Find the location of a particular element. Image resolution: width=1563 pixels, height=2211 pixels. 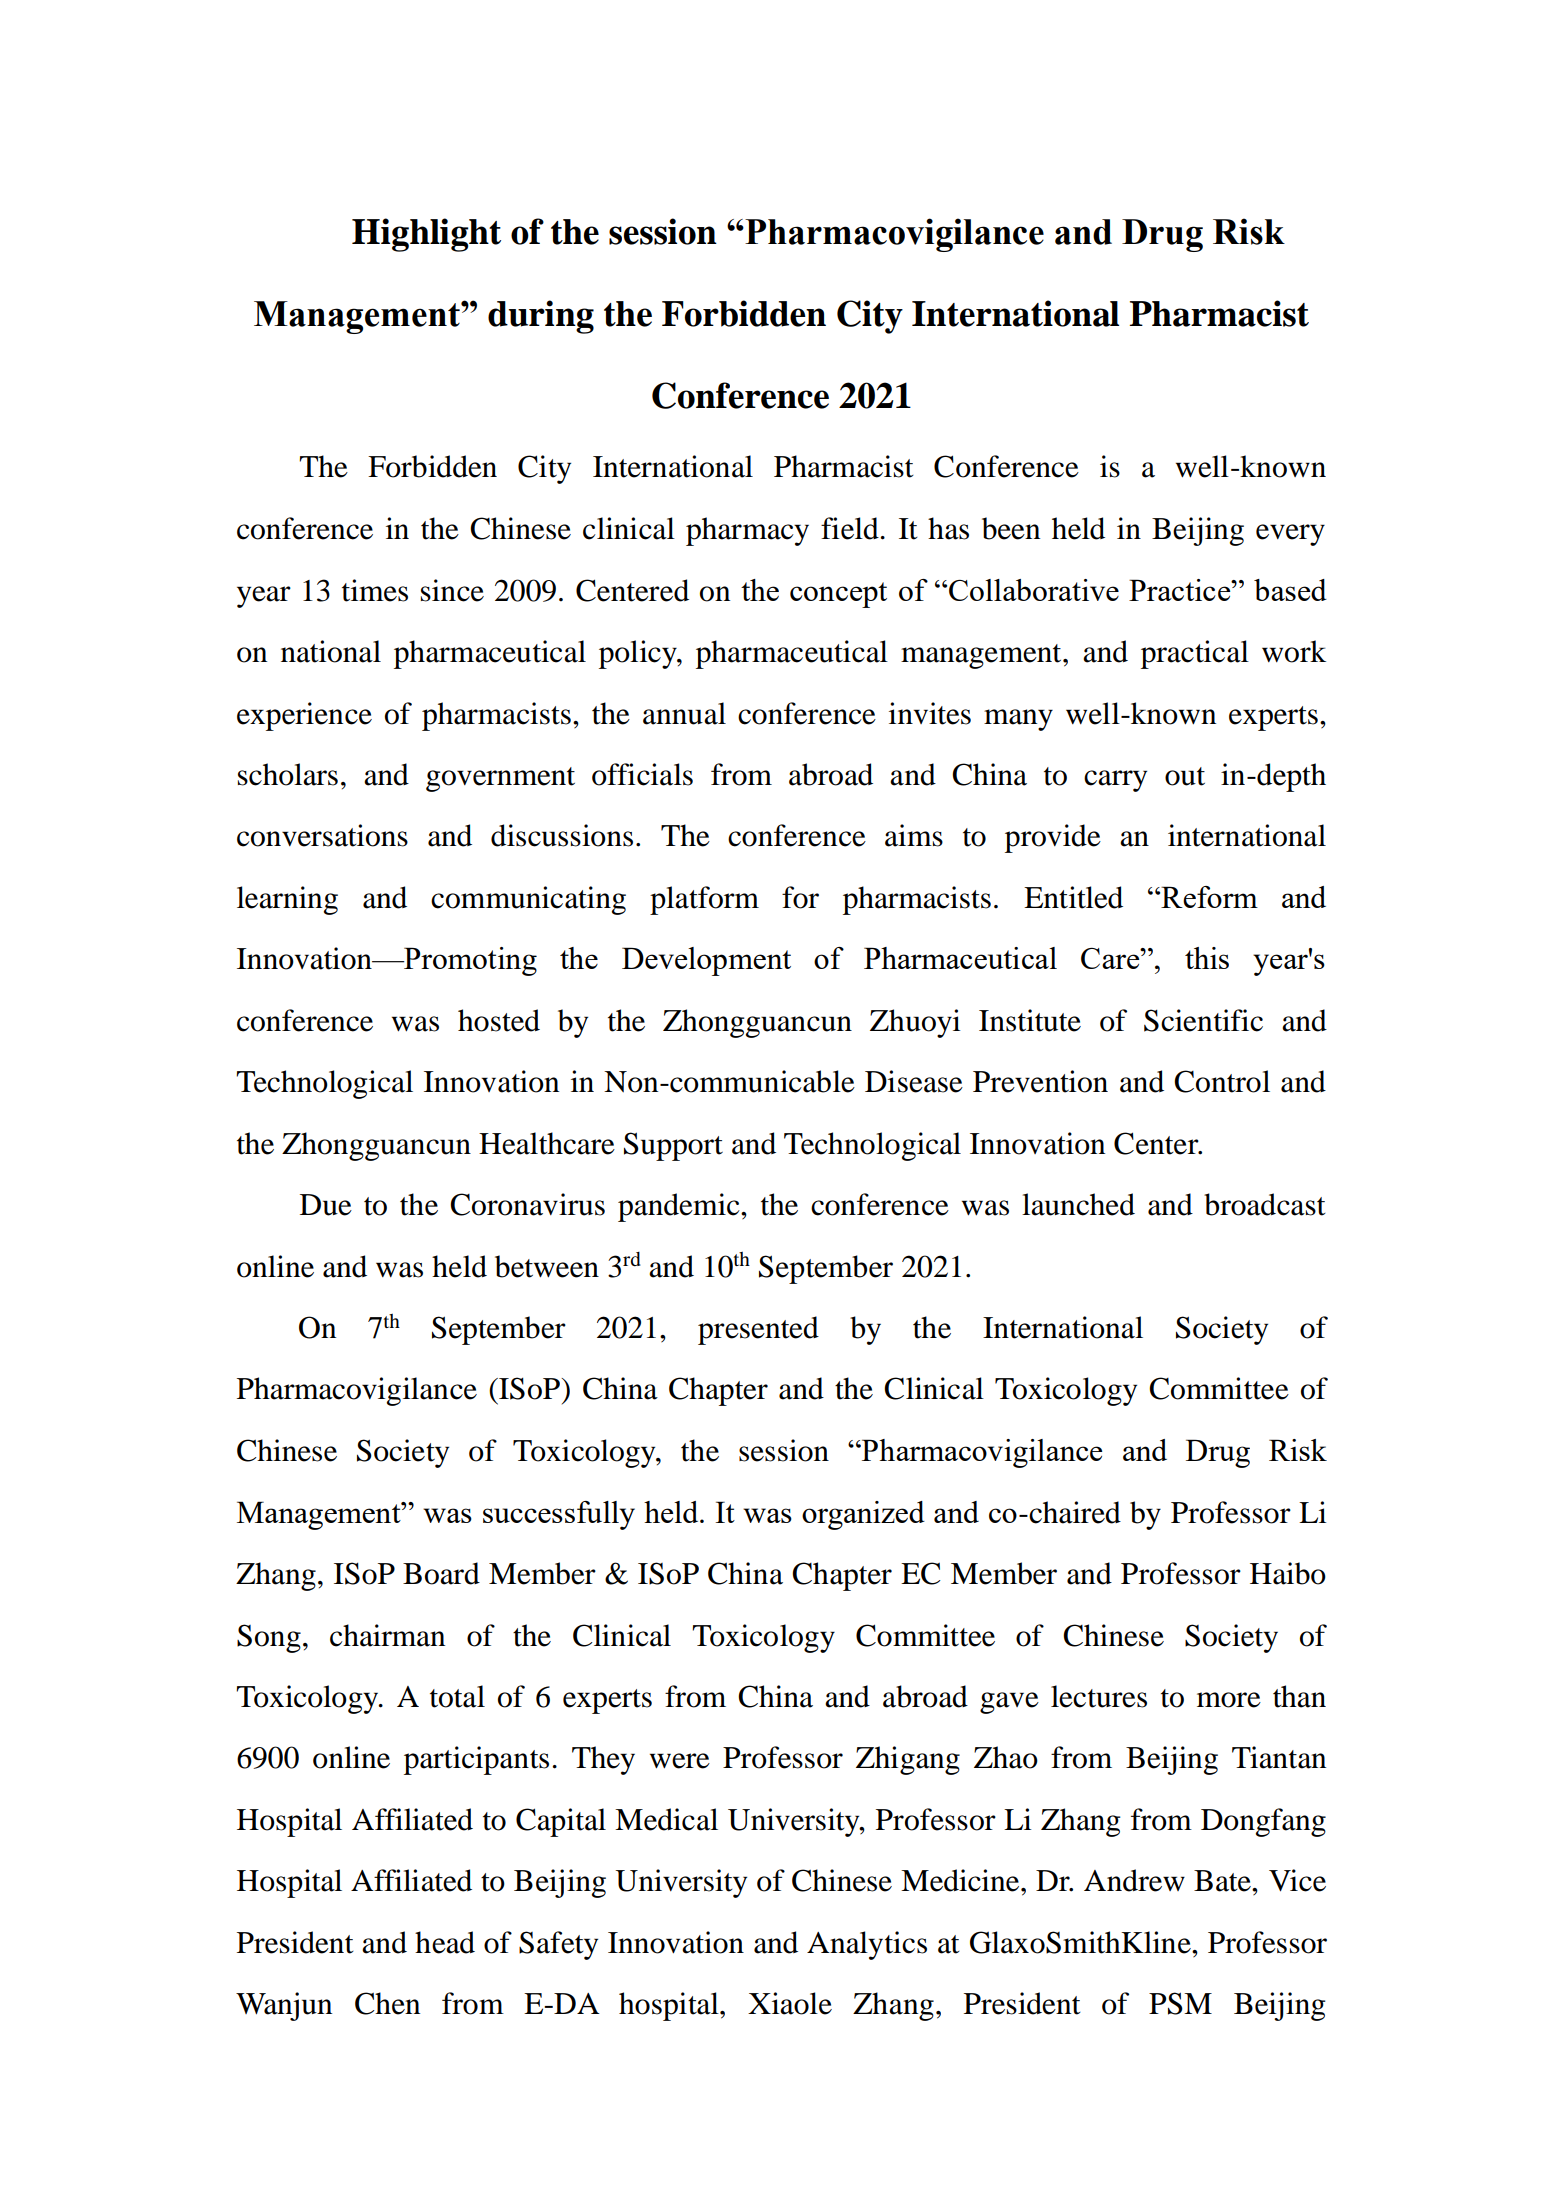

broadcast is located at coordinates (1265, 1204).
